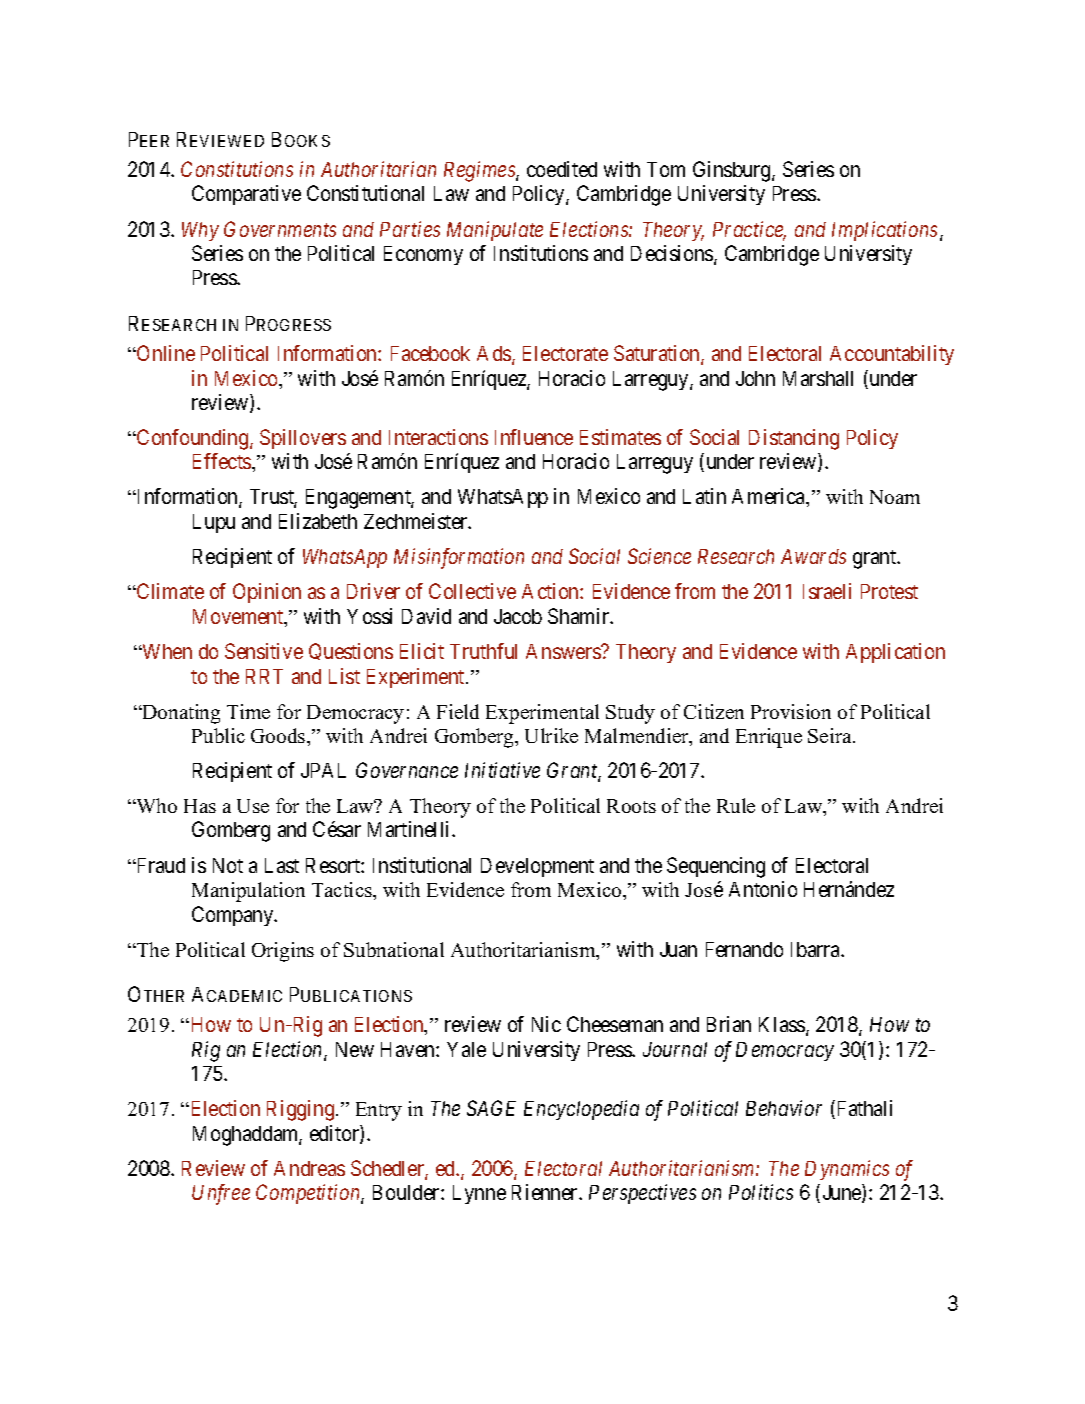 This document has height=1404, width=1085. I want to click on Israeli, so click(827, 591).
